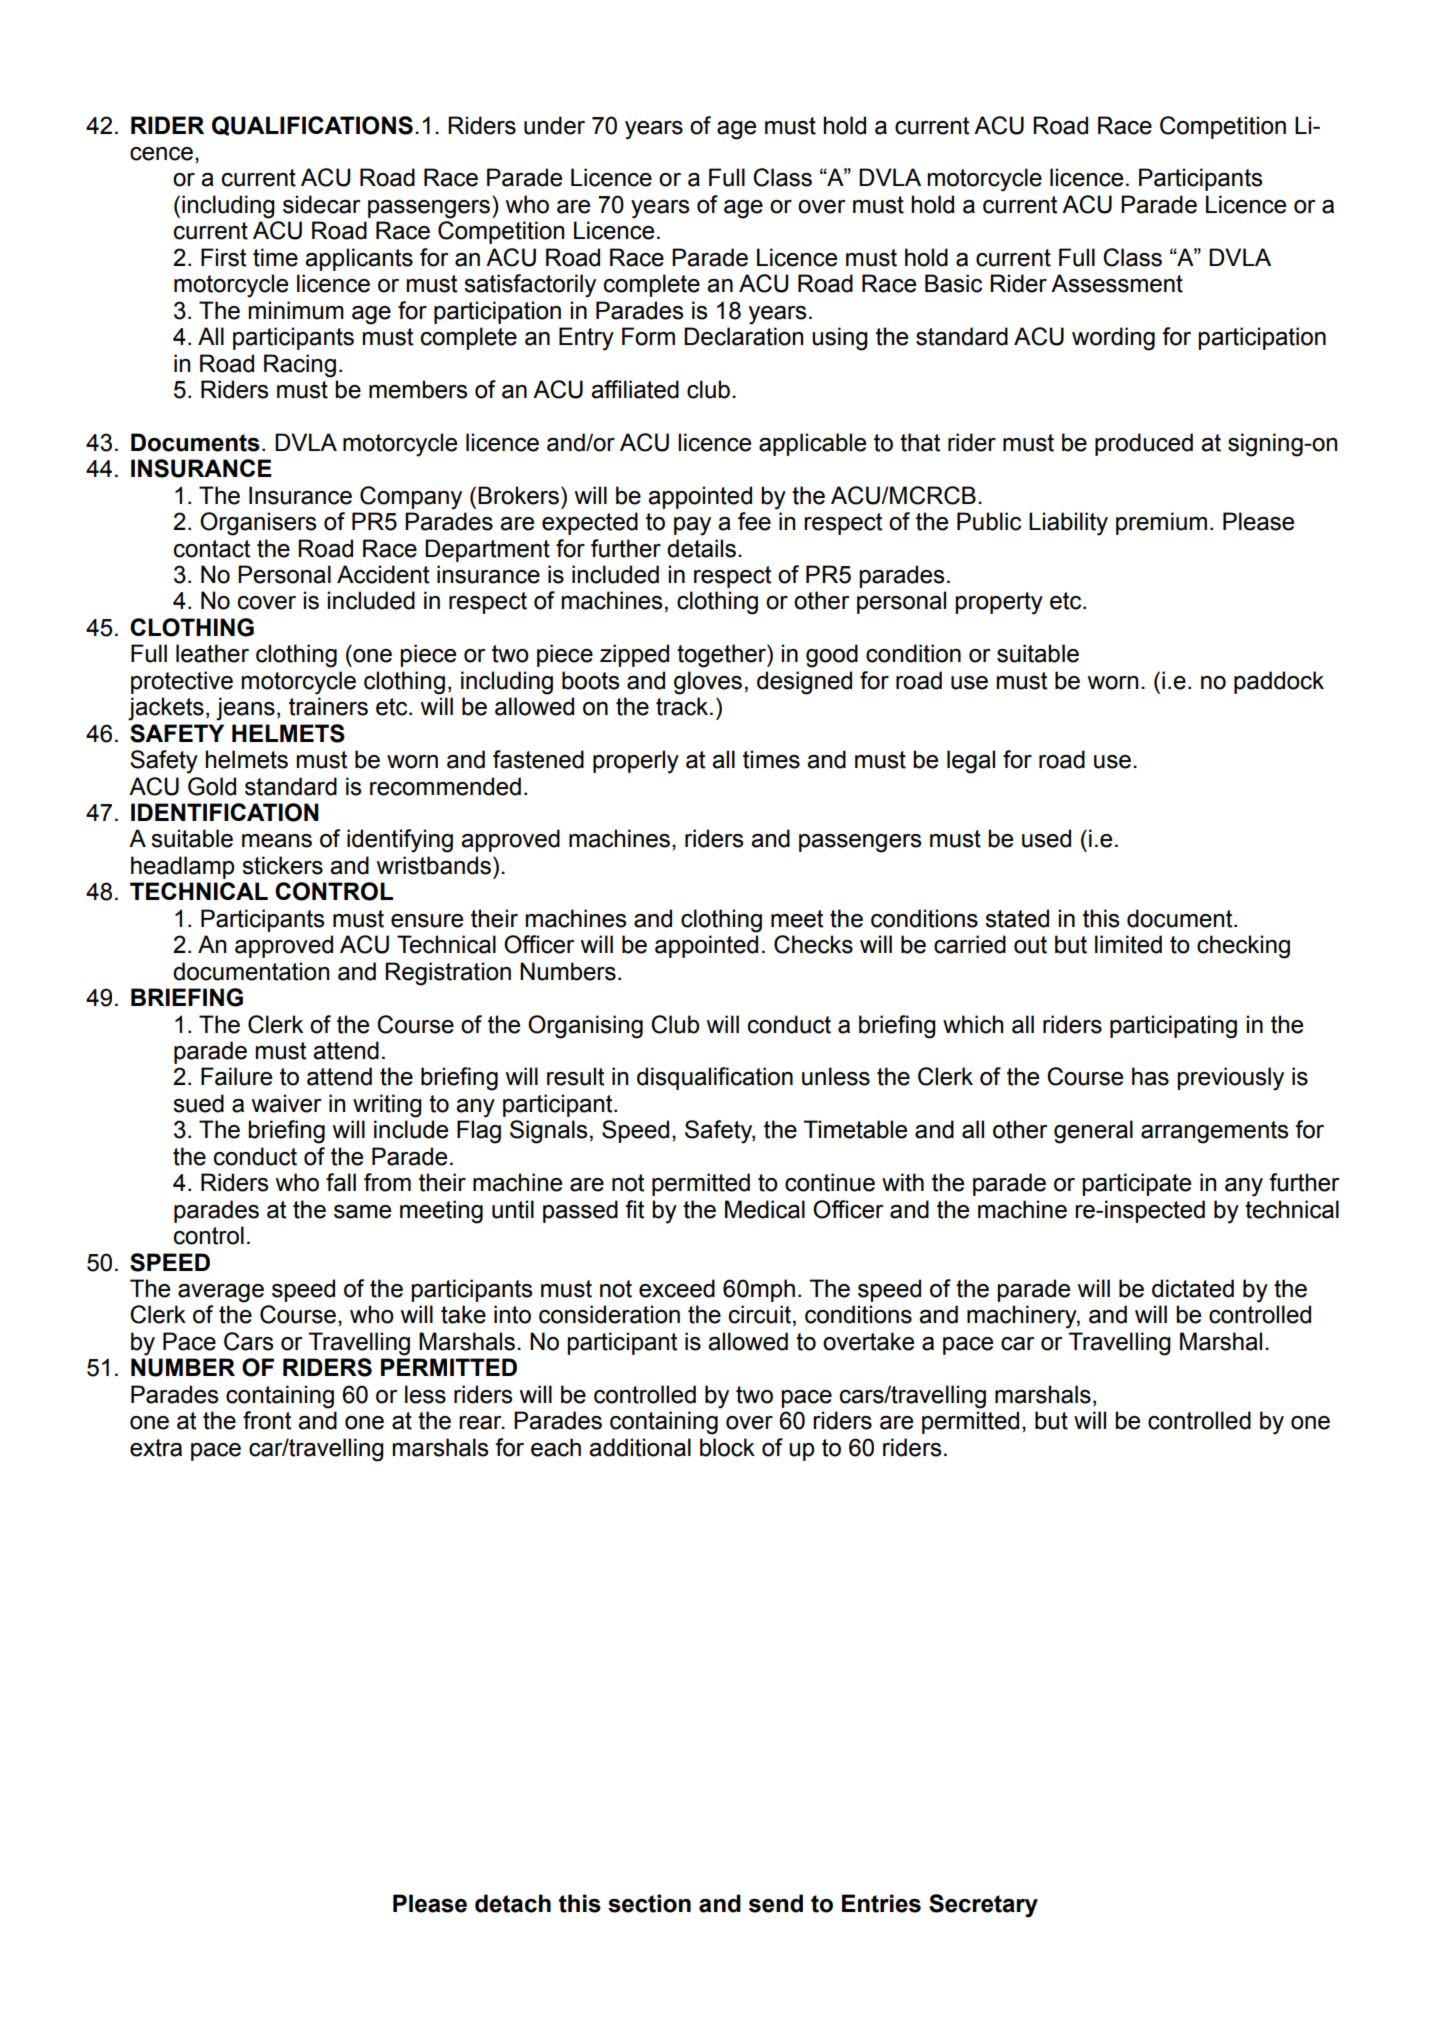  I want to click on Assessment, so click(1117, 283).
